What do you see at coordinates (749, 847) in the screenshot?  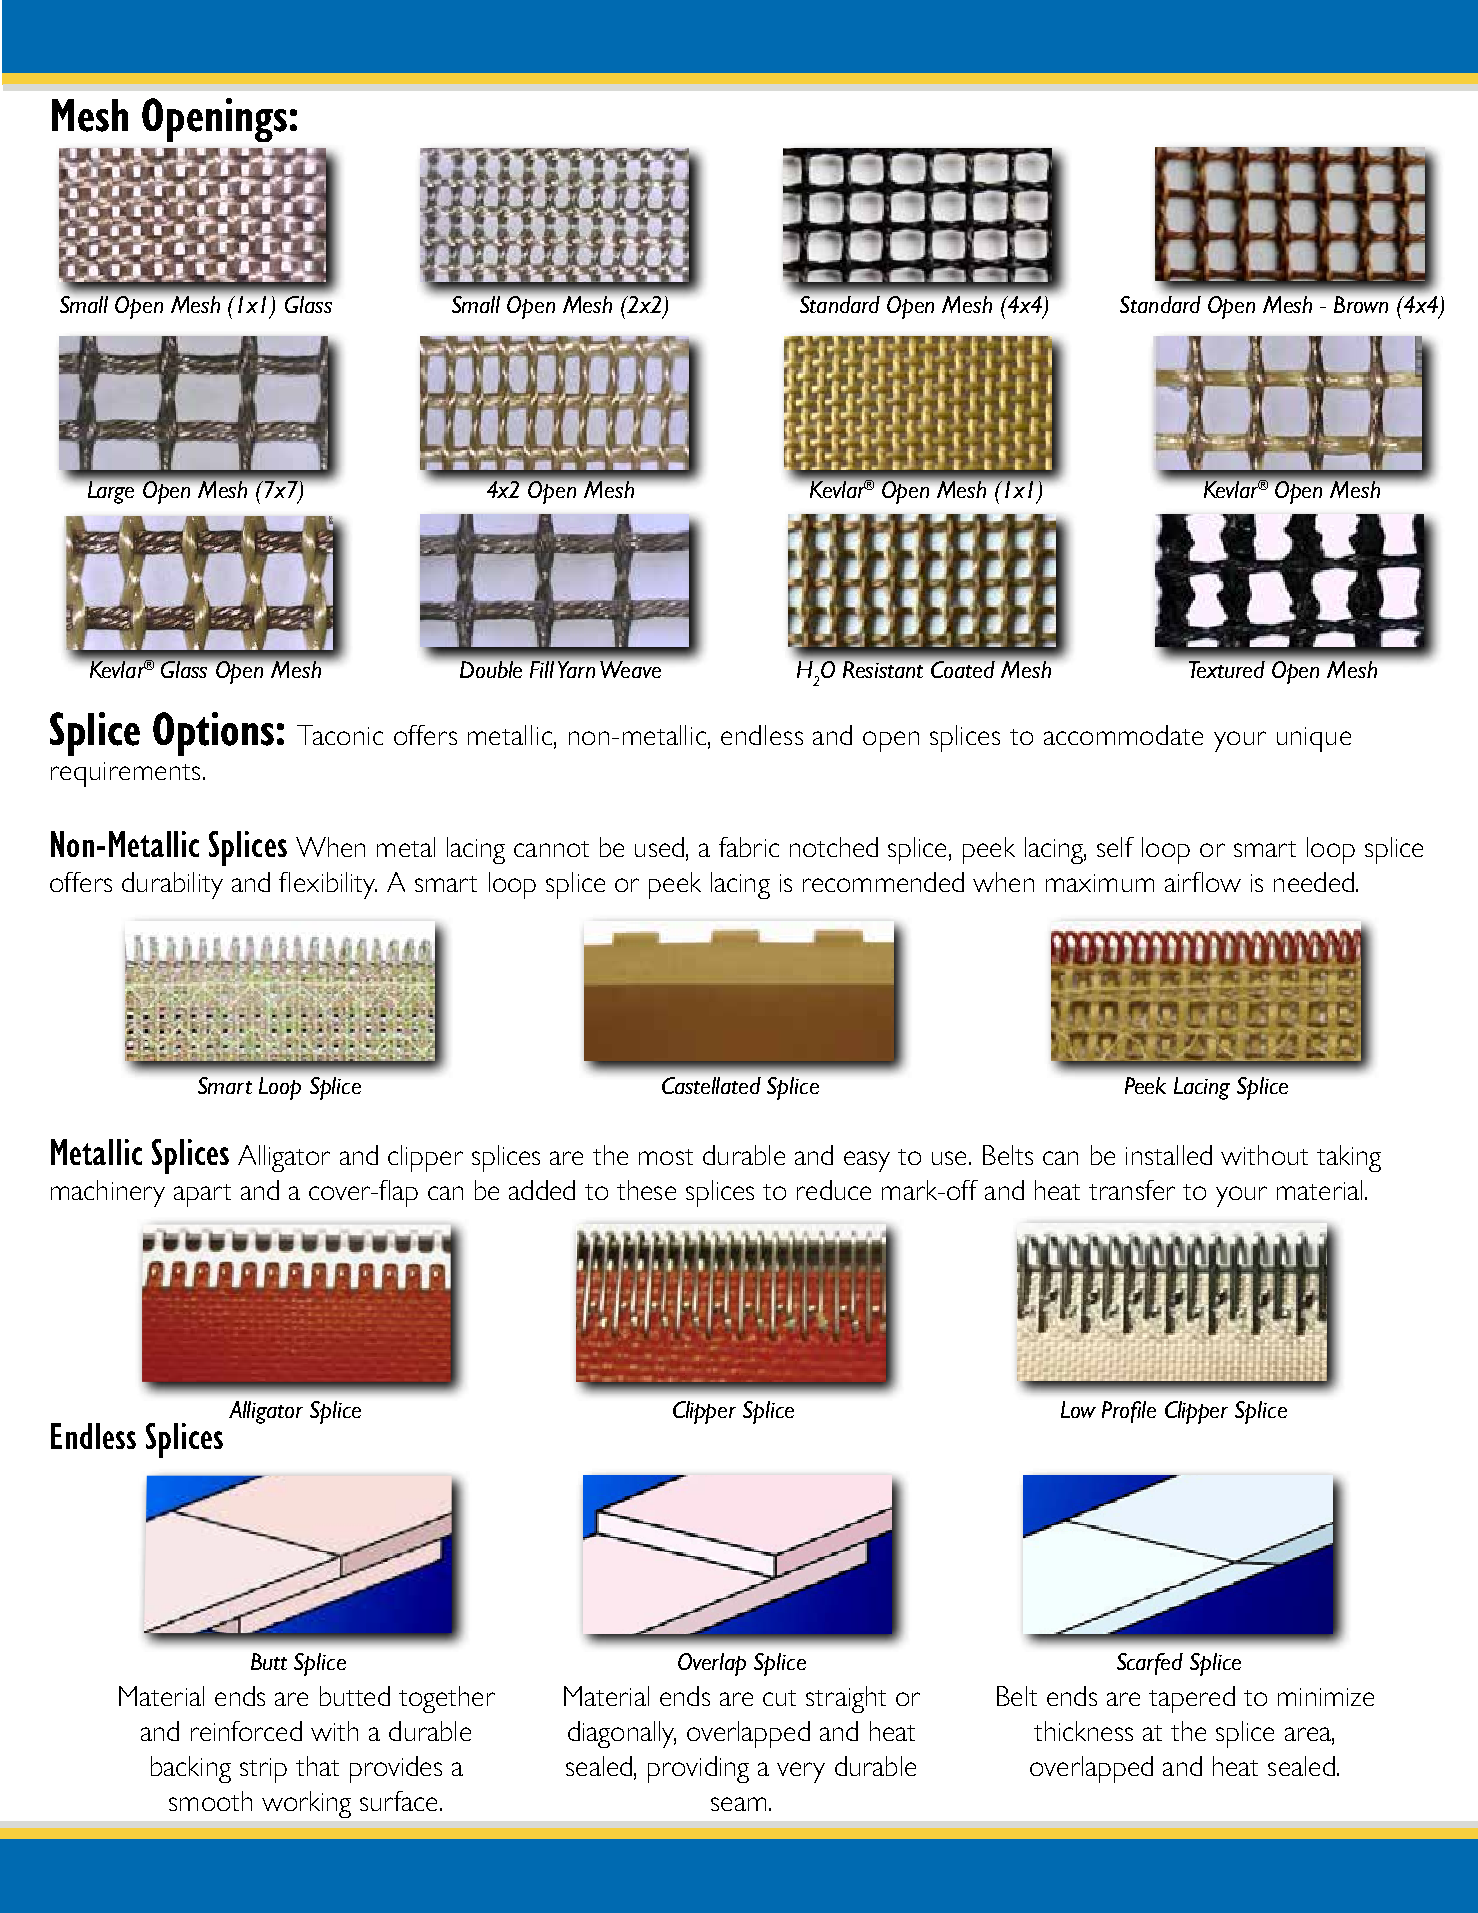 I see `fabric` at bounding box center [749, 847].
